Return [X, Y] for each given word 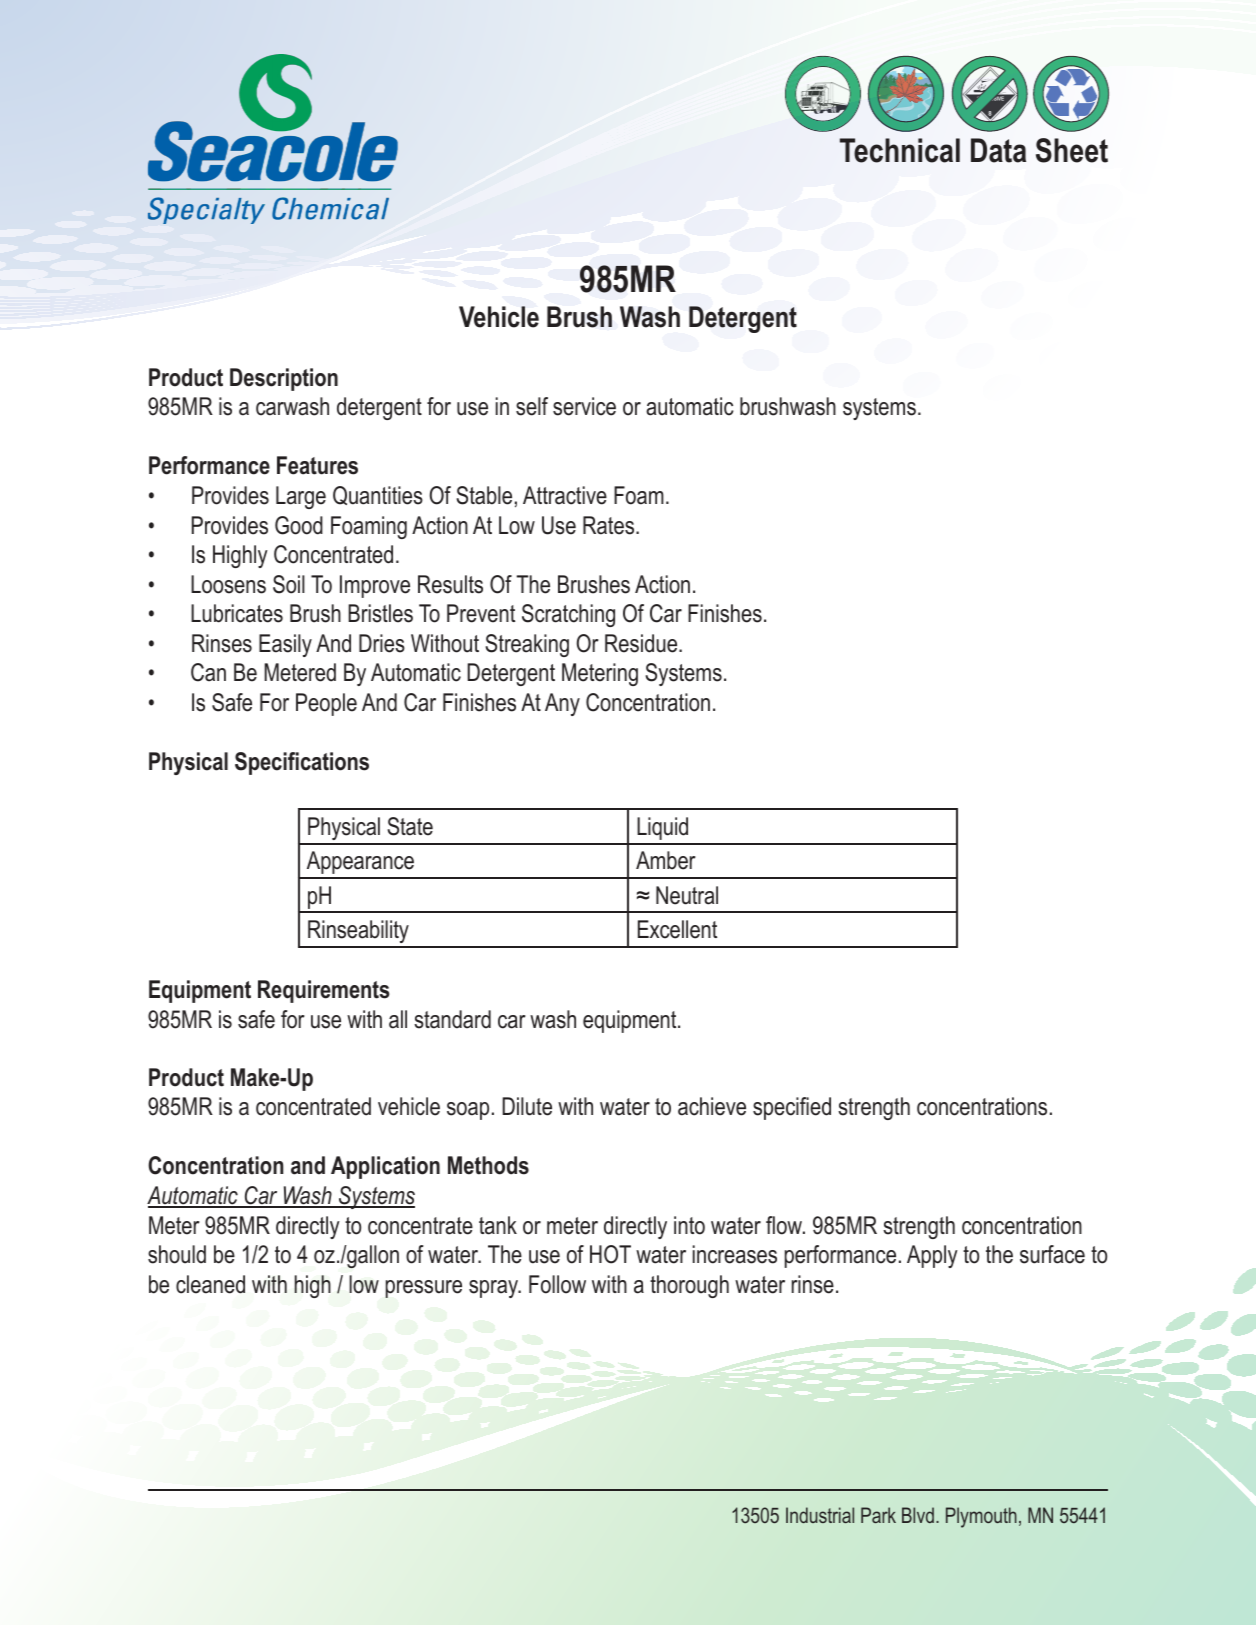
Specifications [302, 763]
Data [998, 150]
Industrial [820, 1515]
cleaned [210, 1284]
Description [284, 379]
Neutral [687, 895]
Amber [666, 860]
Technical [900, 150]
